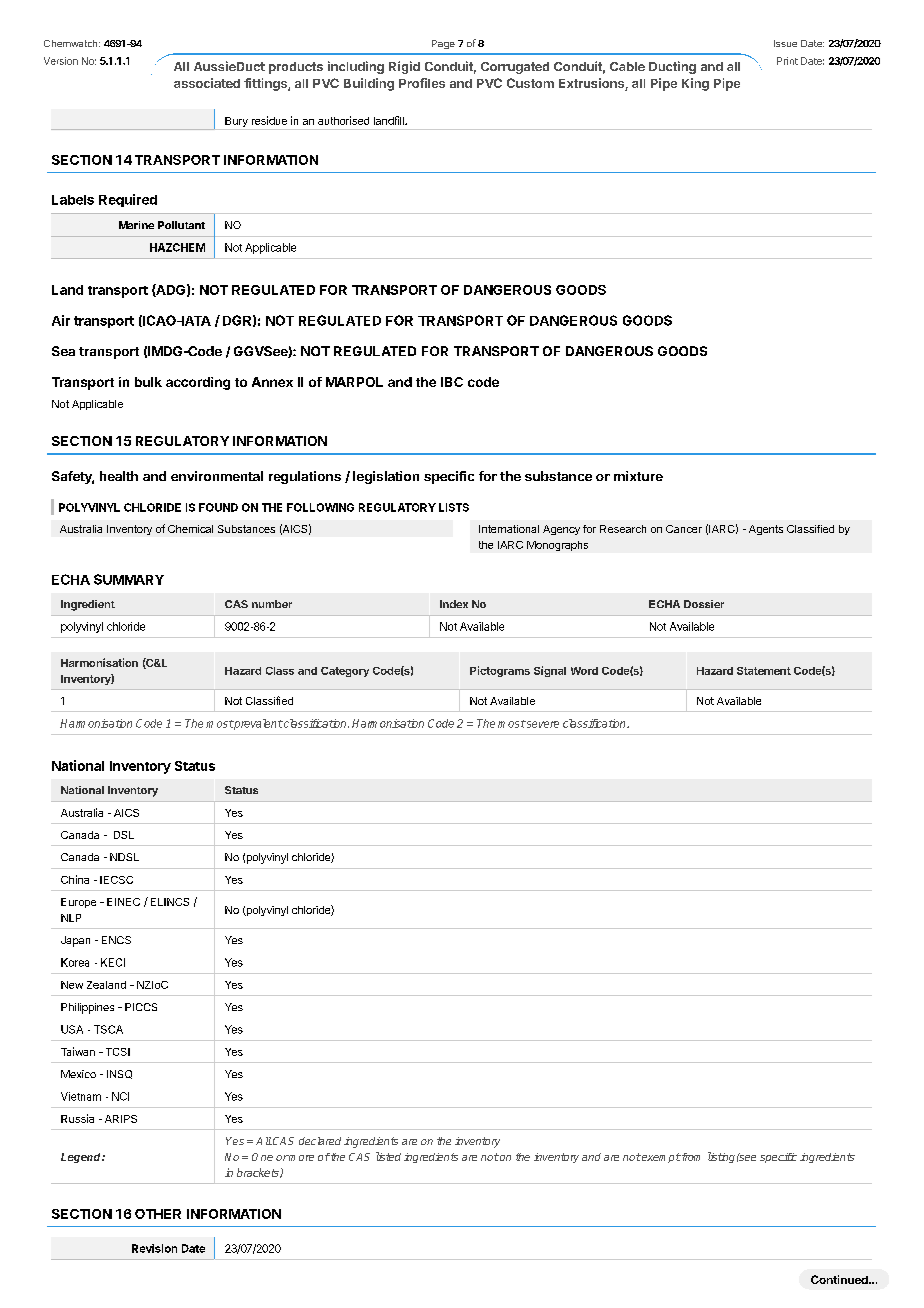  What do you see at coordinates (207, 83) in the page?
I see `associated` at bounding box center [207, 83].
